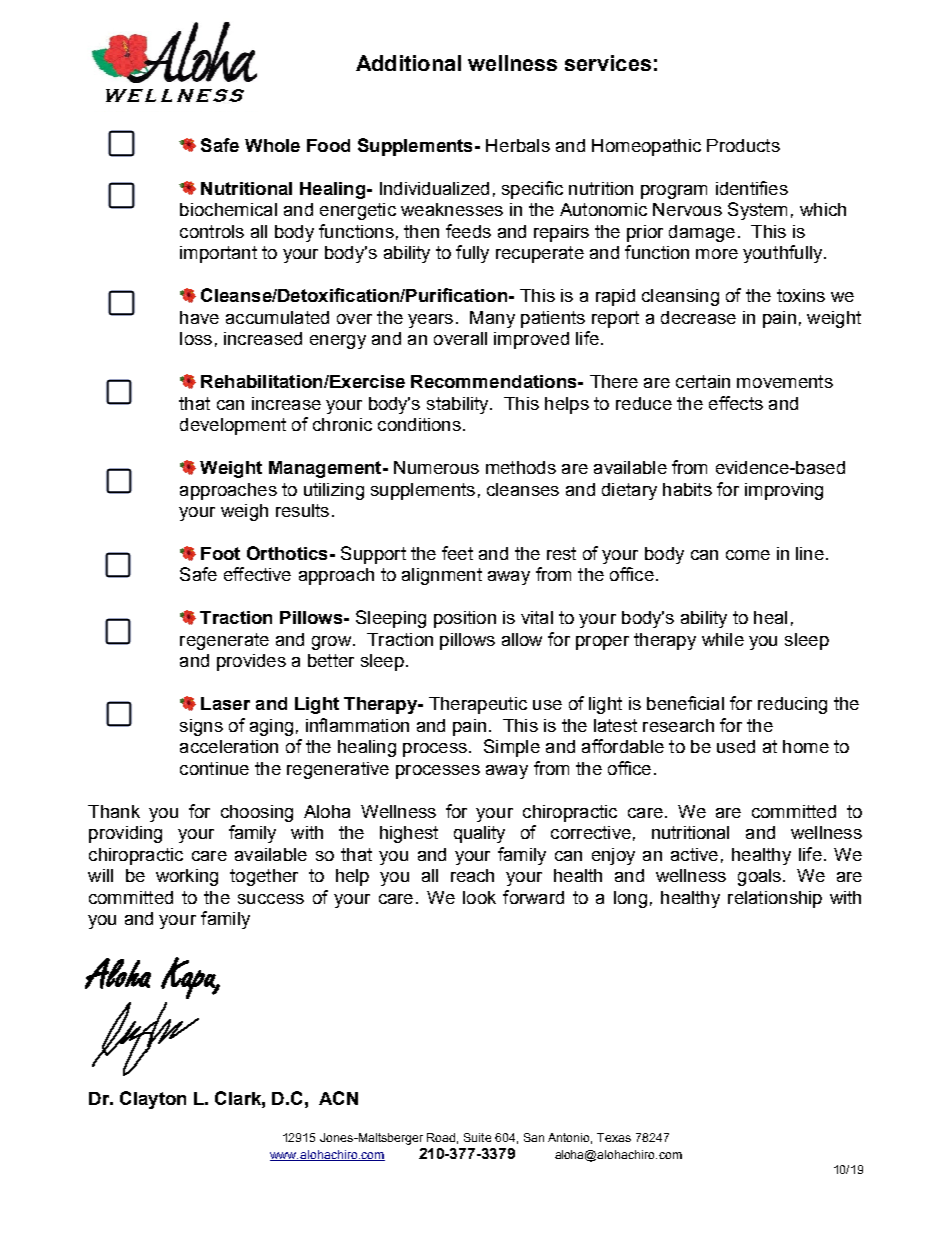  What do you see at coordinates (201, 727) in the page?
I see `signs` at bounding box center [201, 727].
